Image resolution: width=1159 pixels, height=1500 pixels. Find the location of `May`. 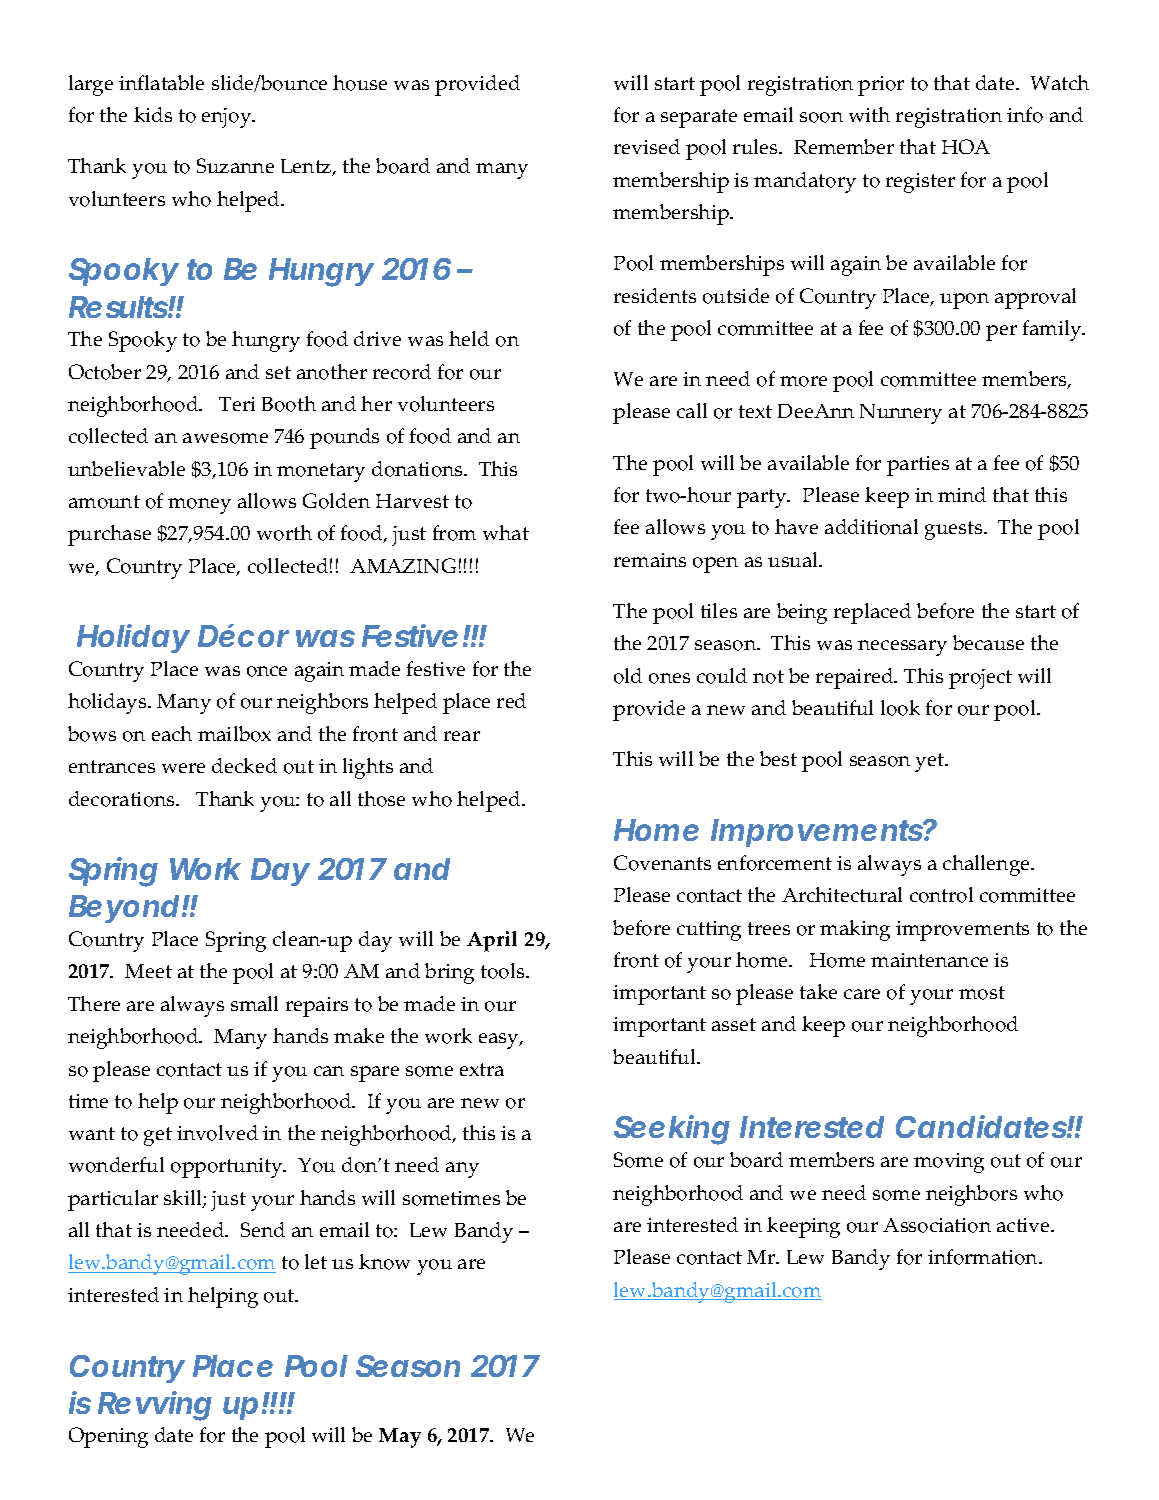

May is located at coordinates (400, 1438).
